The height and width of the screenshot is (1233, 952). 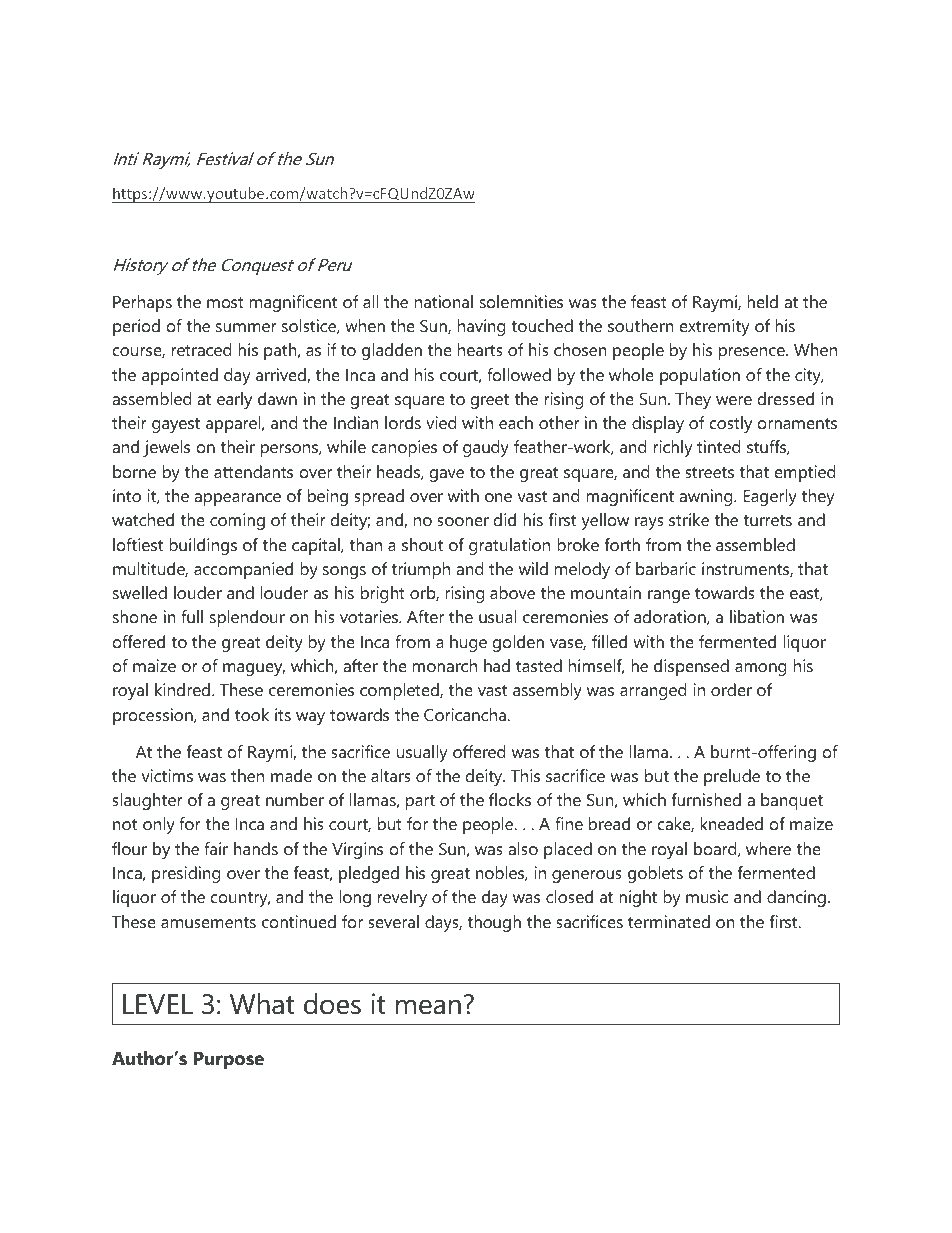 What do you see at coordinates (689, 519) in the screenshot?
I see `strike` at bounding box center [689, 519].
